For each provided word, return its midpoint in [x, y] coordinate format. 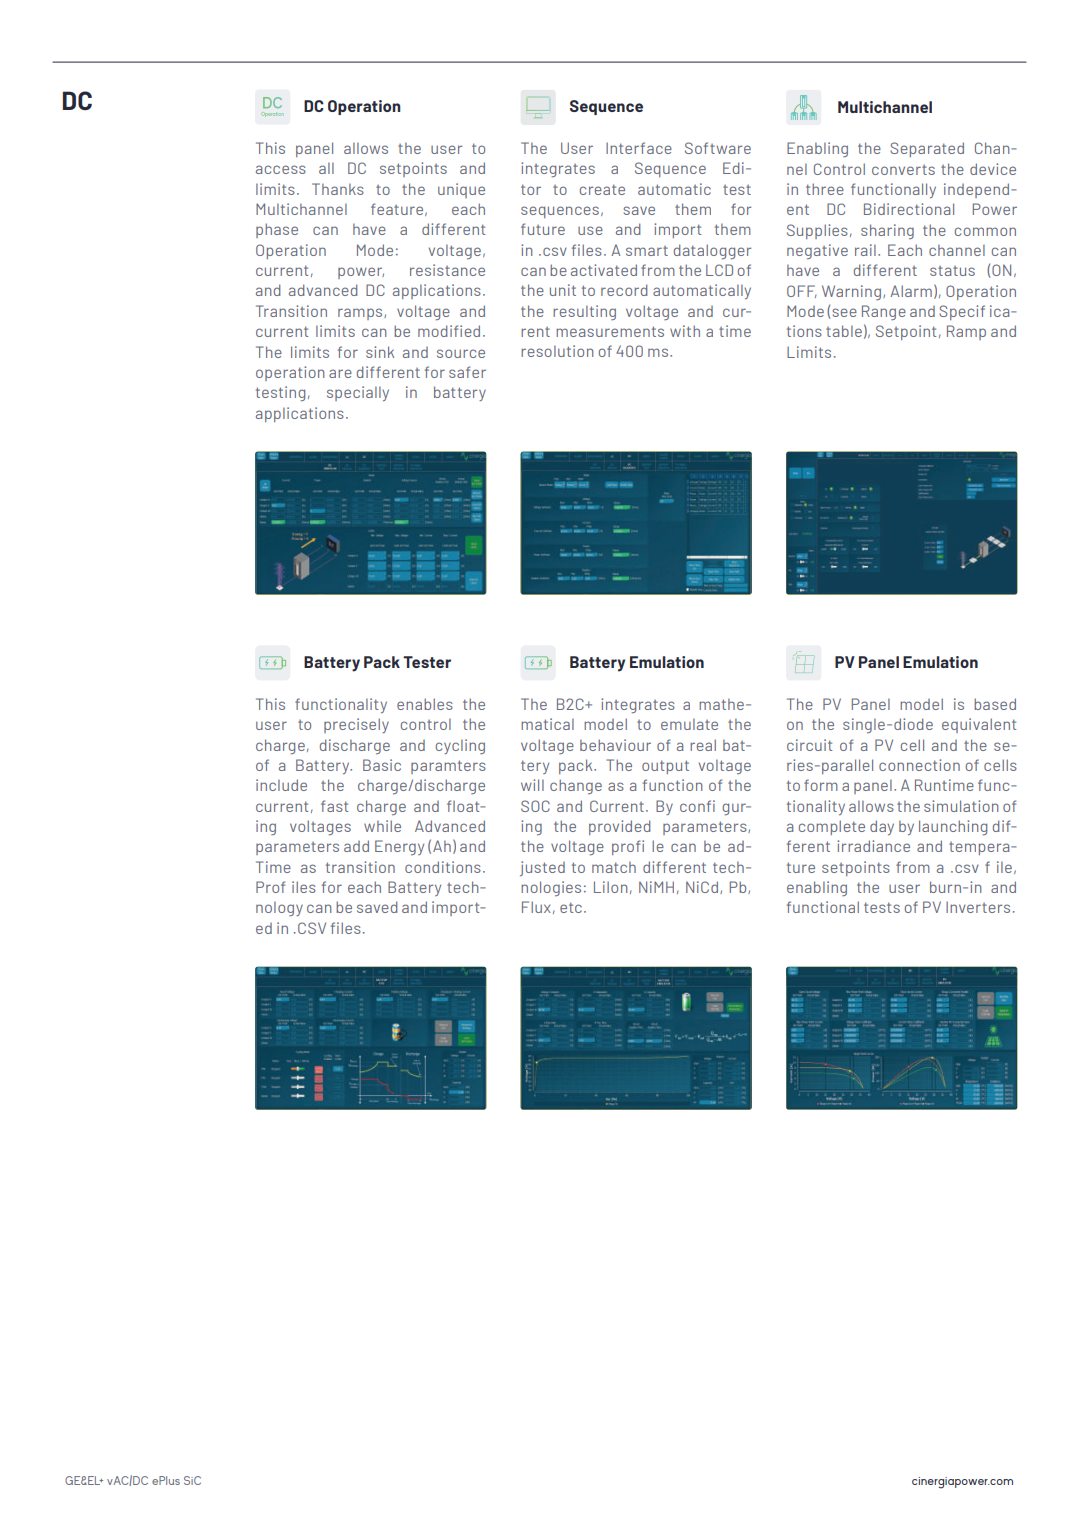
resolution [557, 351]
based [995, 704]
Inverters [978, 907]
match [614, 867]
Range [884, 312]
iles [304, 887]
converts [903, 170]
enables [425, 704]
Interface [639, 148]
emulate [689, 724]
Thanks [338, 189]
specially [358, 393]
